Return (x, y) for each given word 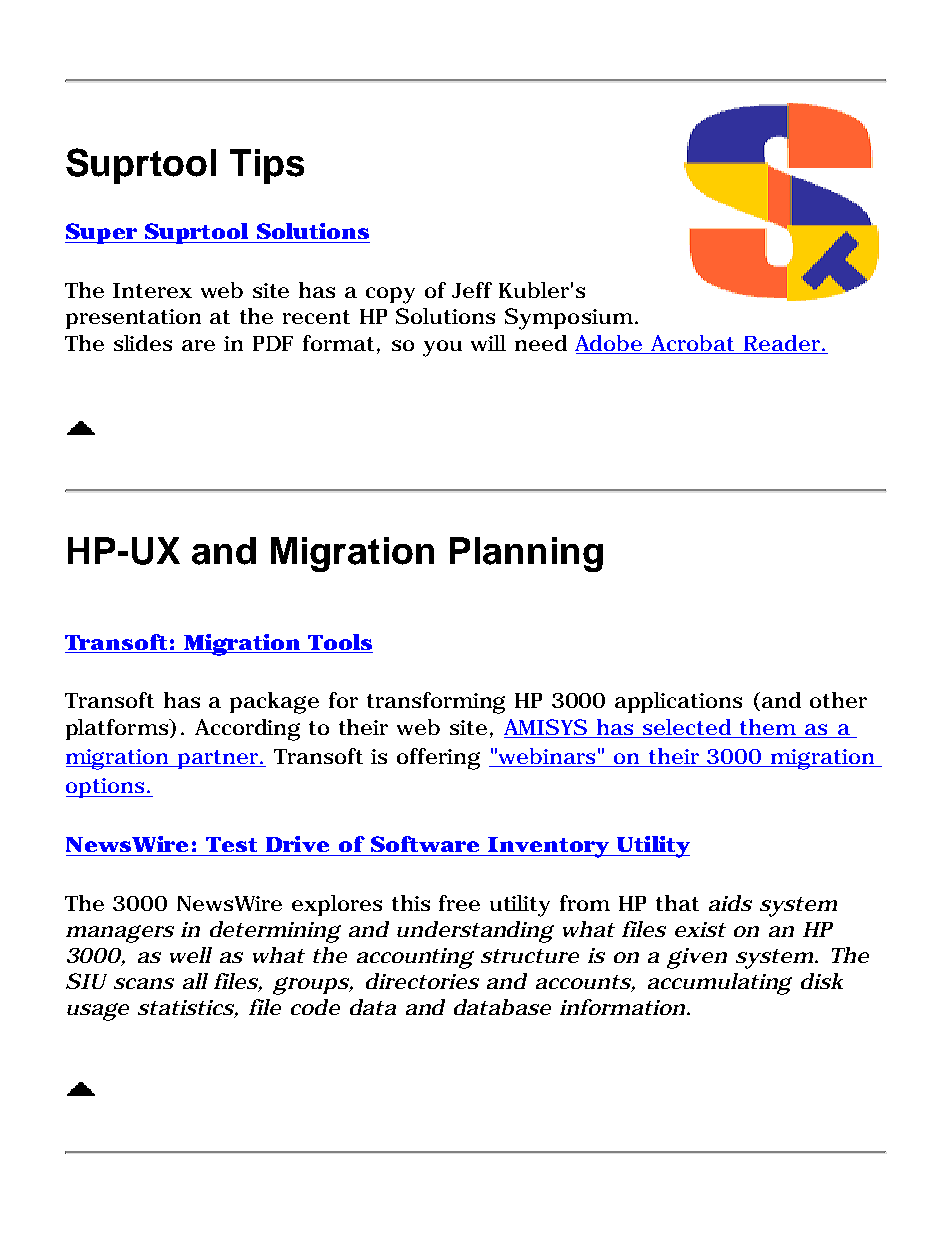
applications (678, 702)
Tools (340, 642)
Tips (267, 166)
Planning (526, 554)
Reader (783, 343)
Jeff (472, 290)
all (195, 981)
